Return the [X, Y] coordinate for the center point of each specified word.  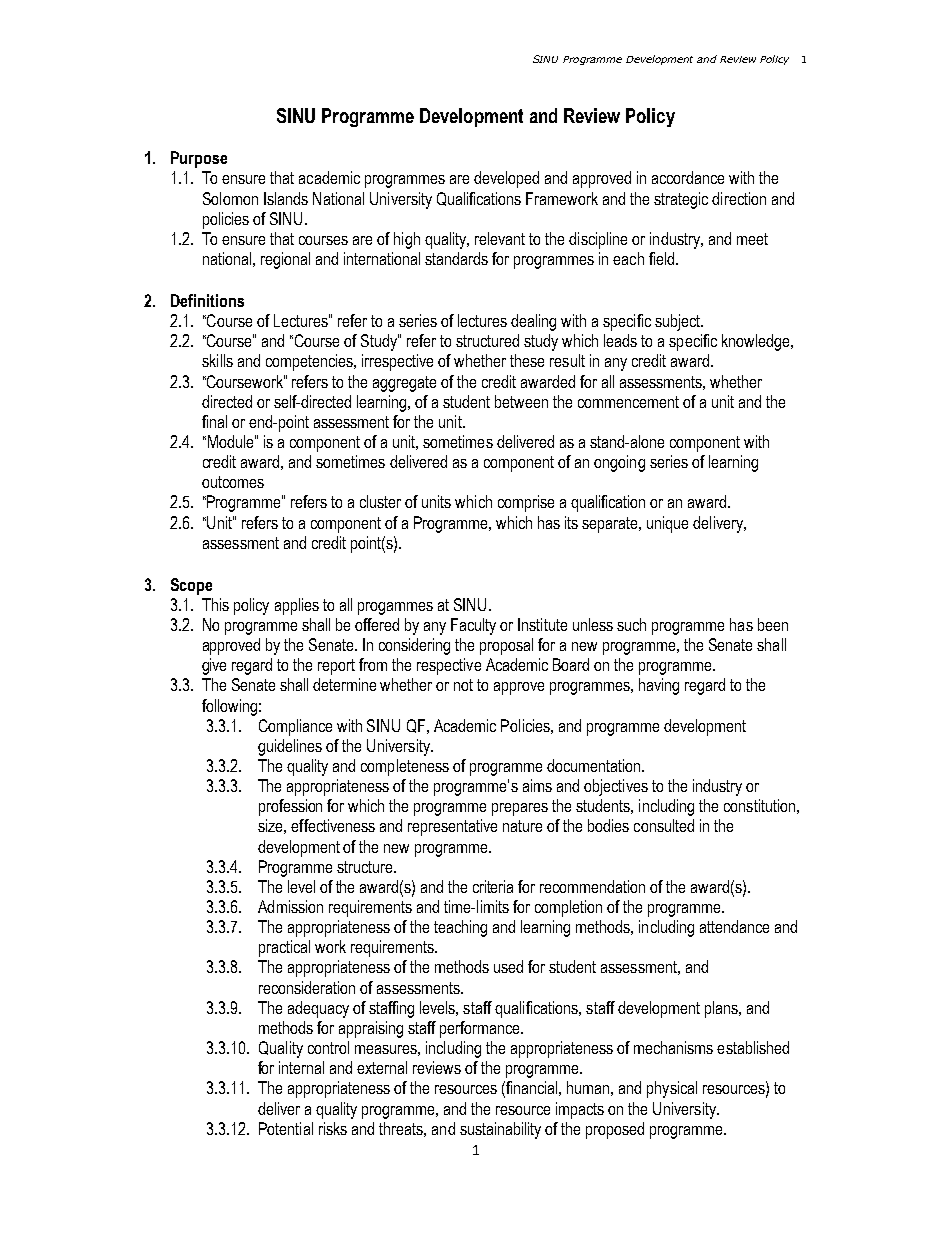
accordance [688, 177]
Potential [286, 1128]
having [659, 686]
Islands [286, 198]
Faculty [473, 626]
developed [506, 179]
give [214, 666]
